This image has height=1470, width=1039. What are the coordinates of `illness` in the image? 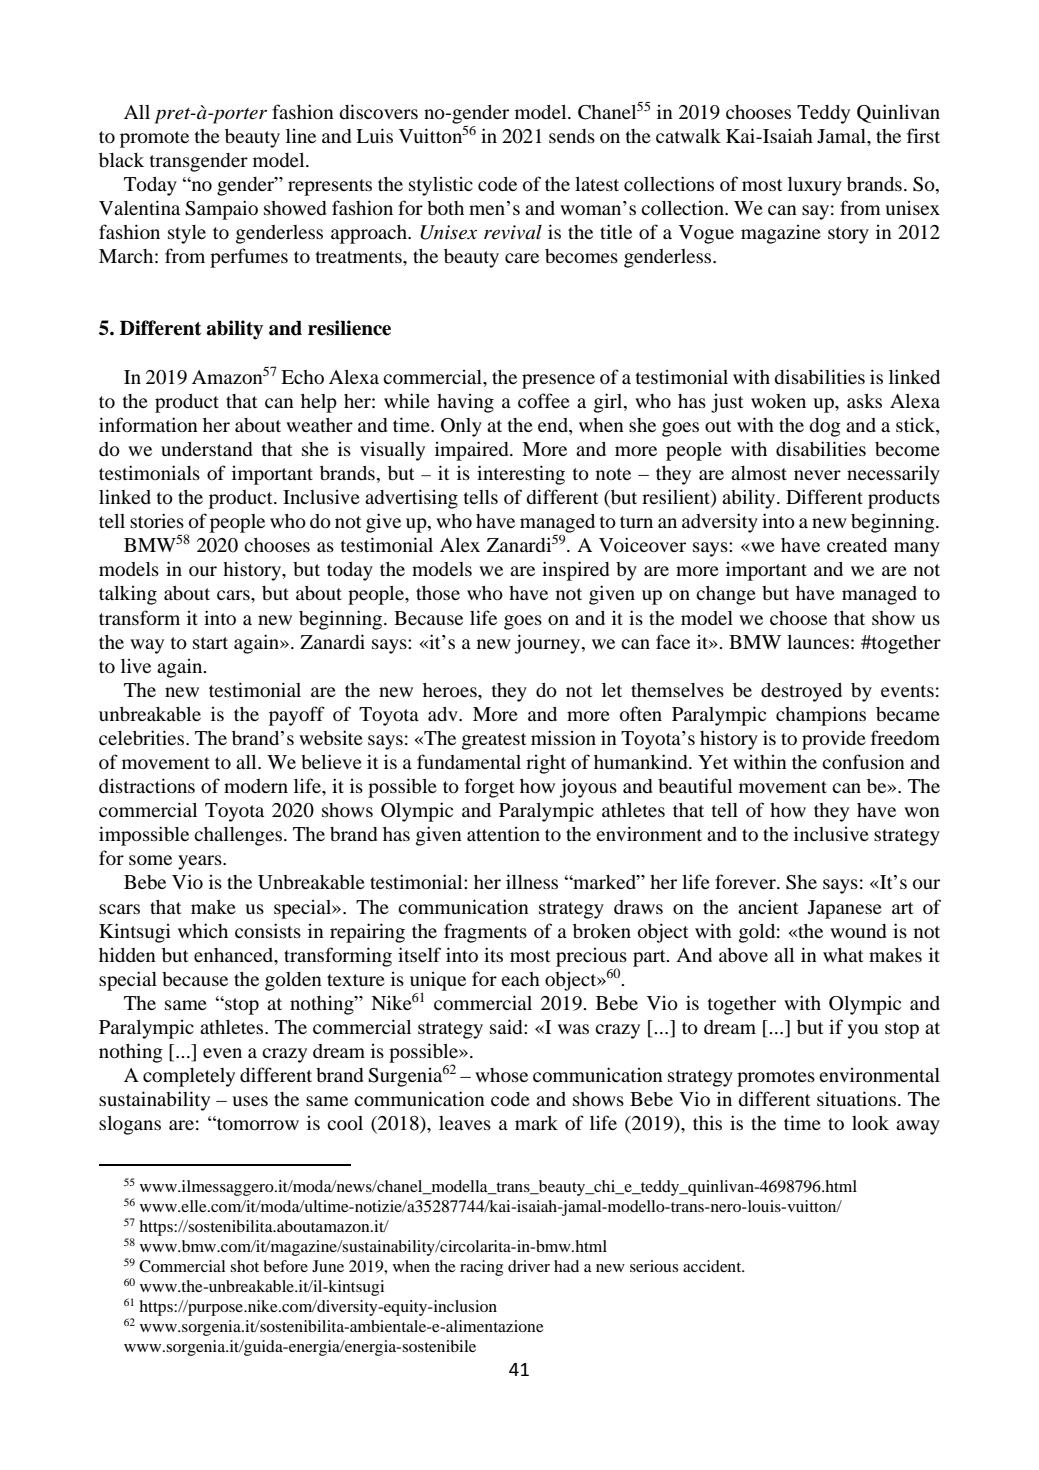 It's located at (532, 881).
